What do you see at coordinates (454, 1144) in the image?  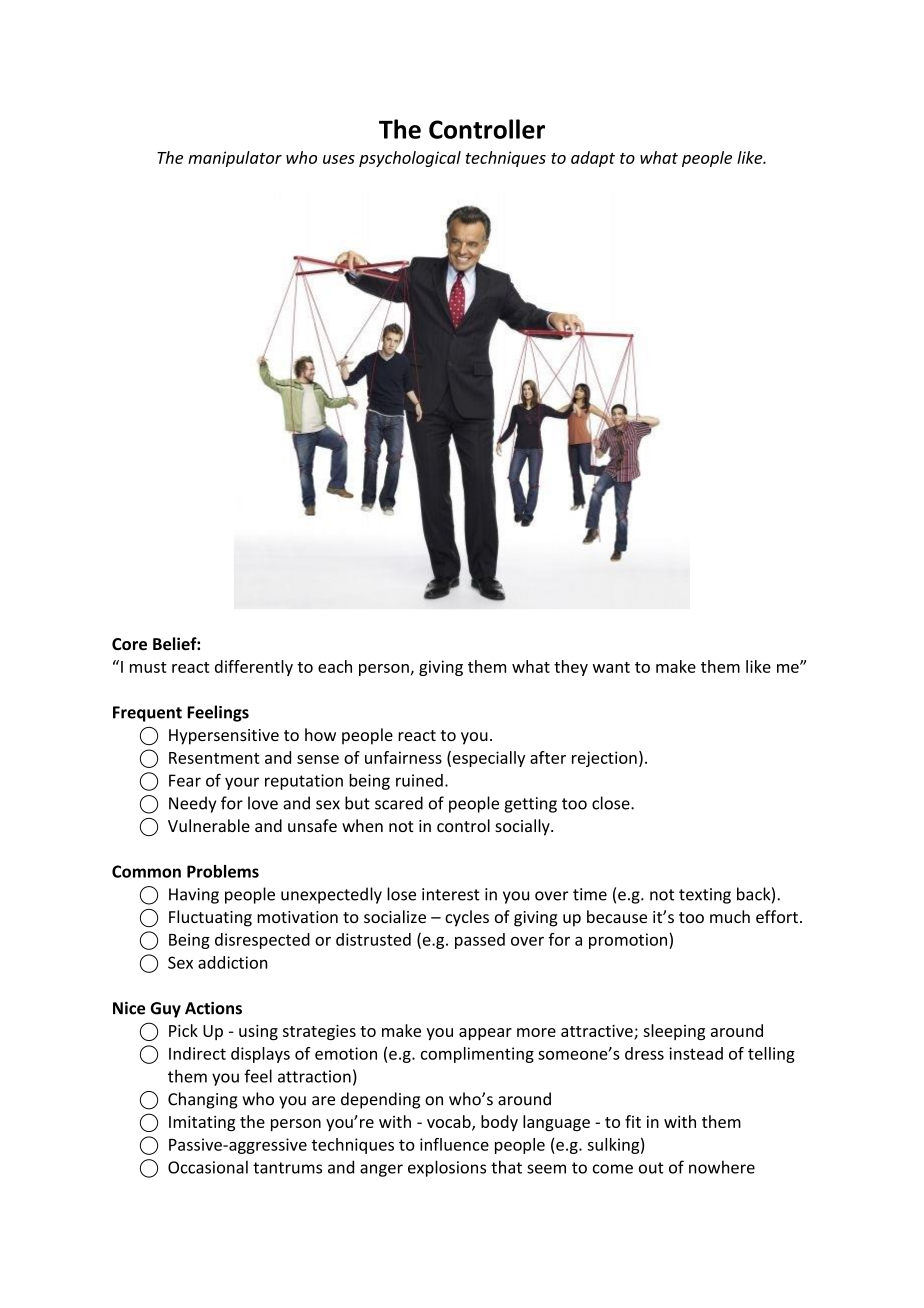 I see `influence` at bounding box center [454, 1144].
